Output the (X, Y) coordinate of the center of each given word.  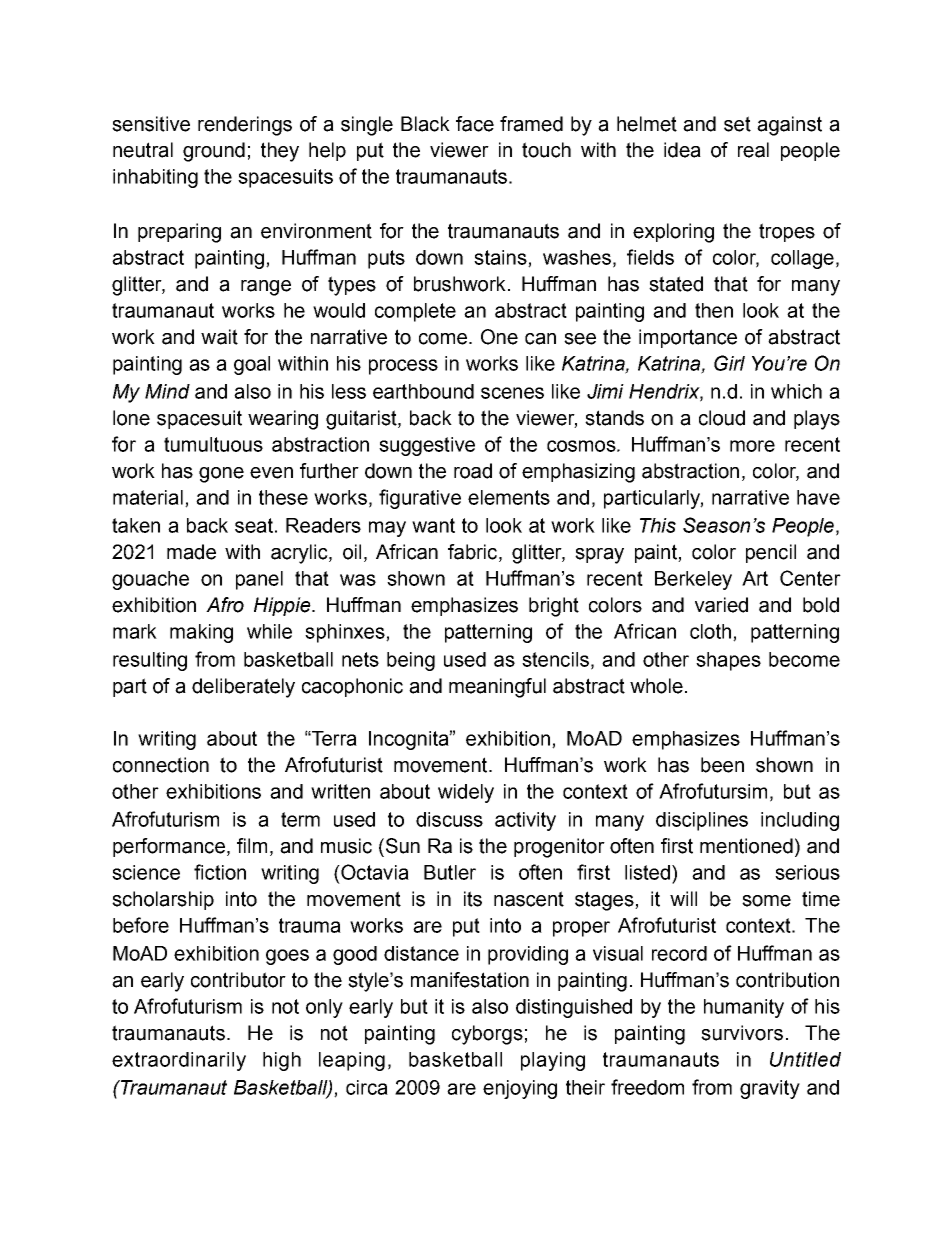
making (201, 633)
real (753, 150)
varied (721, 605)
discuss (449, 819)
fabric (474, 553)
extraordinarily (179, 1061)
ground (214, 152)
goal (252, 365)
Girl (729, 363)
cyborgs (487, 1035)
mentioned (746, 846)
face (475, 124)
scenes (512, 393)
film (252, 845)
